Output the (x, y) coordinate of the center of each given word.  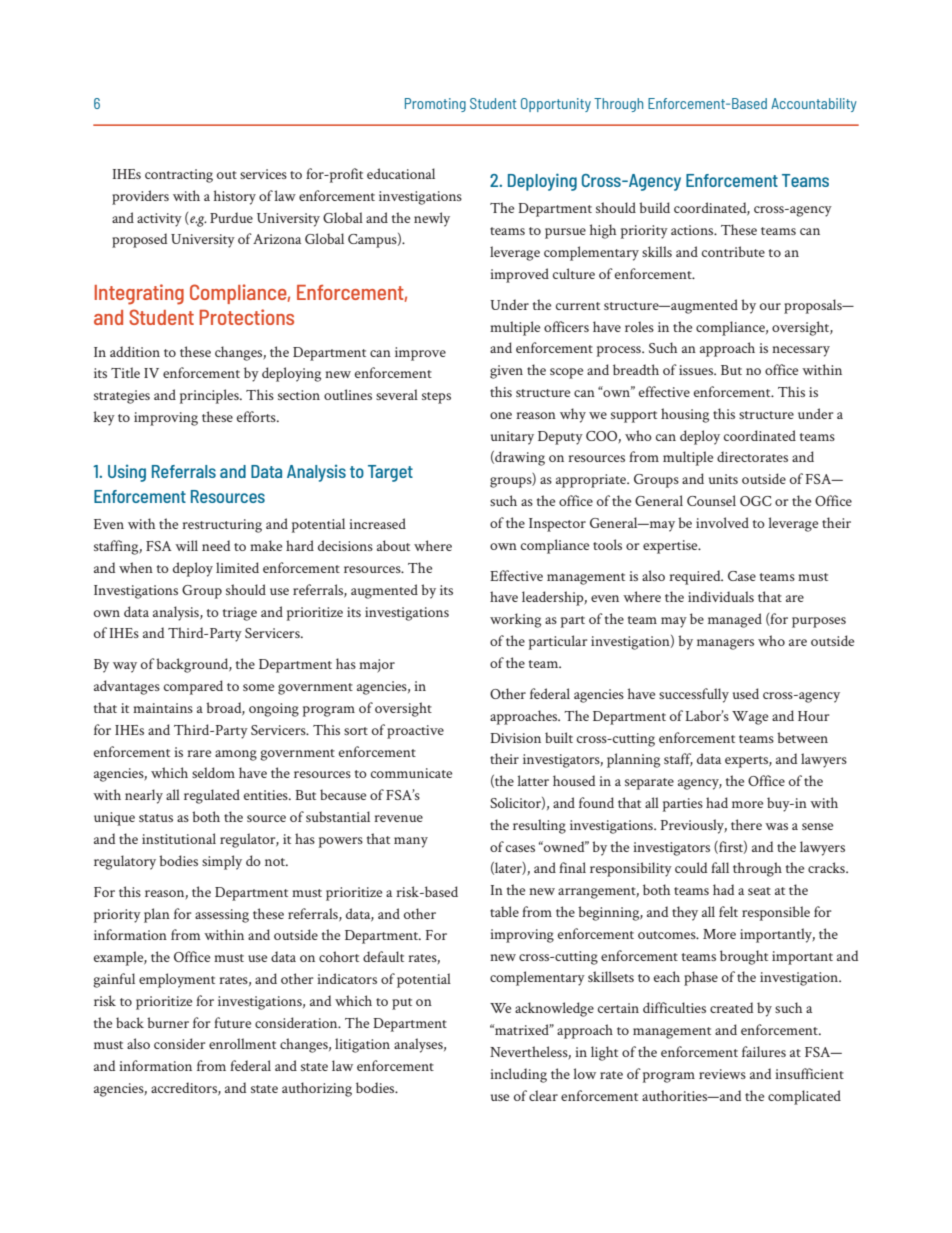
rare (199, 753)
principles (210, 396)
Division (515, 738)
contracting (179, 176)
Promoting (435, 105)
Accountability (814, 105)
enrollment (242, 1043)
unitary (512, 438)
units (723, 479)
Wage (750, 718)
